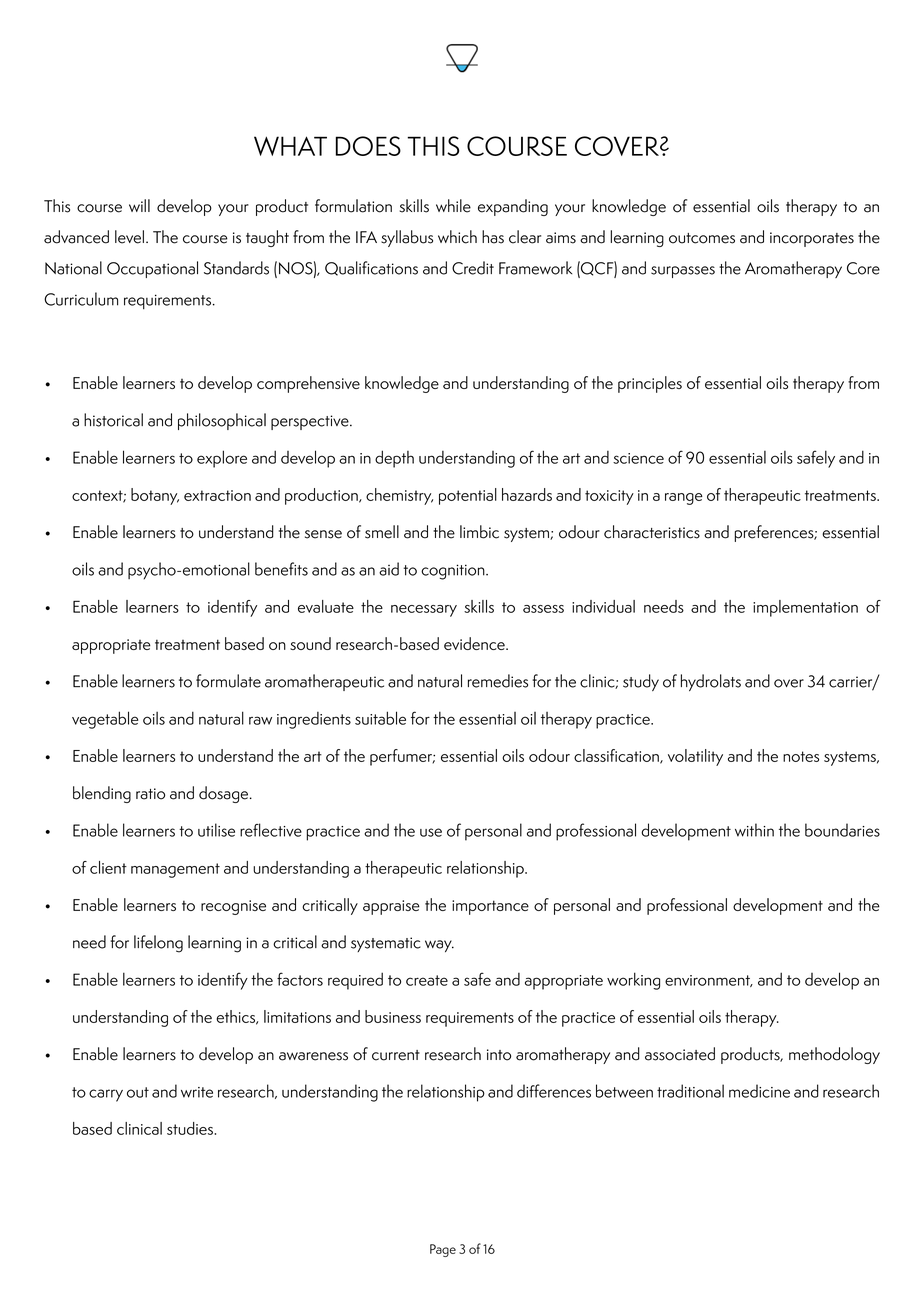  I want to click on medicine, so click(759, 1091).
